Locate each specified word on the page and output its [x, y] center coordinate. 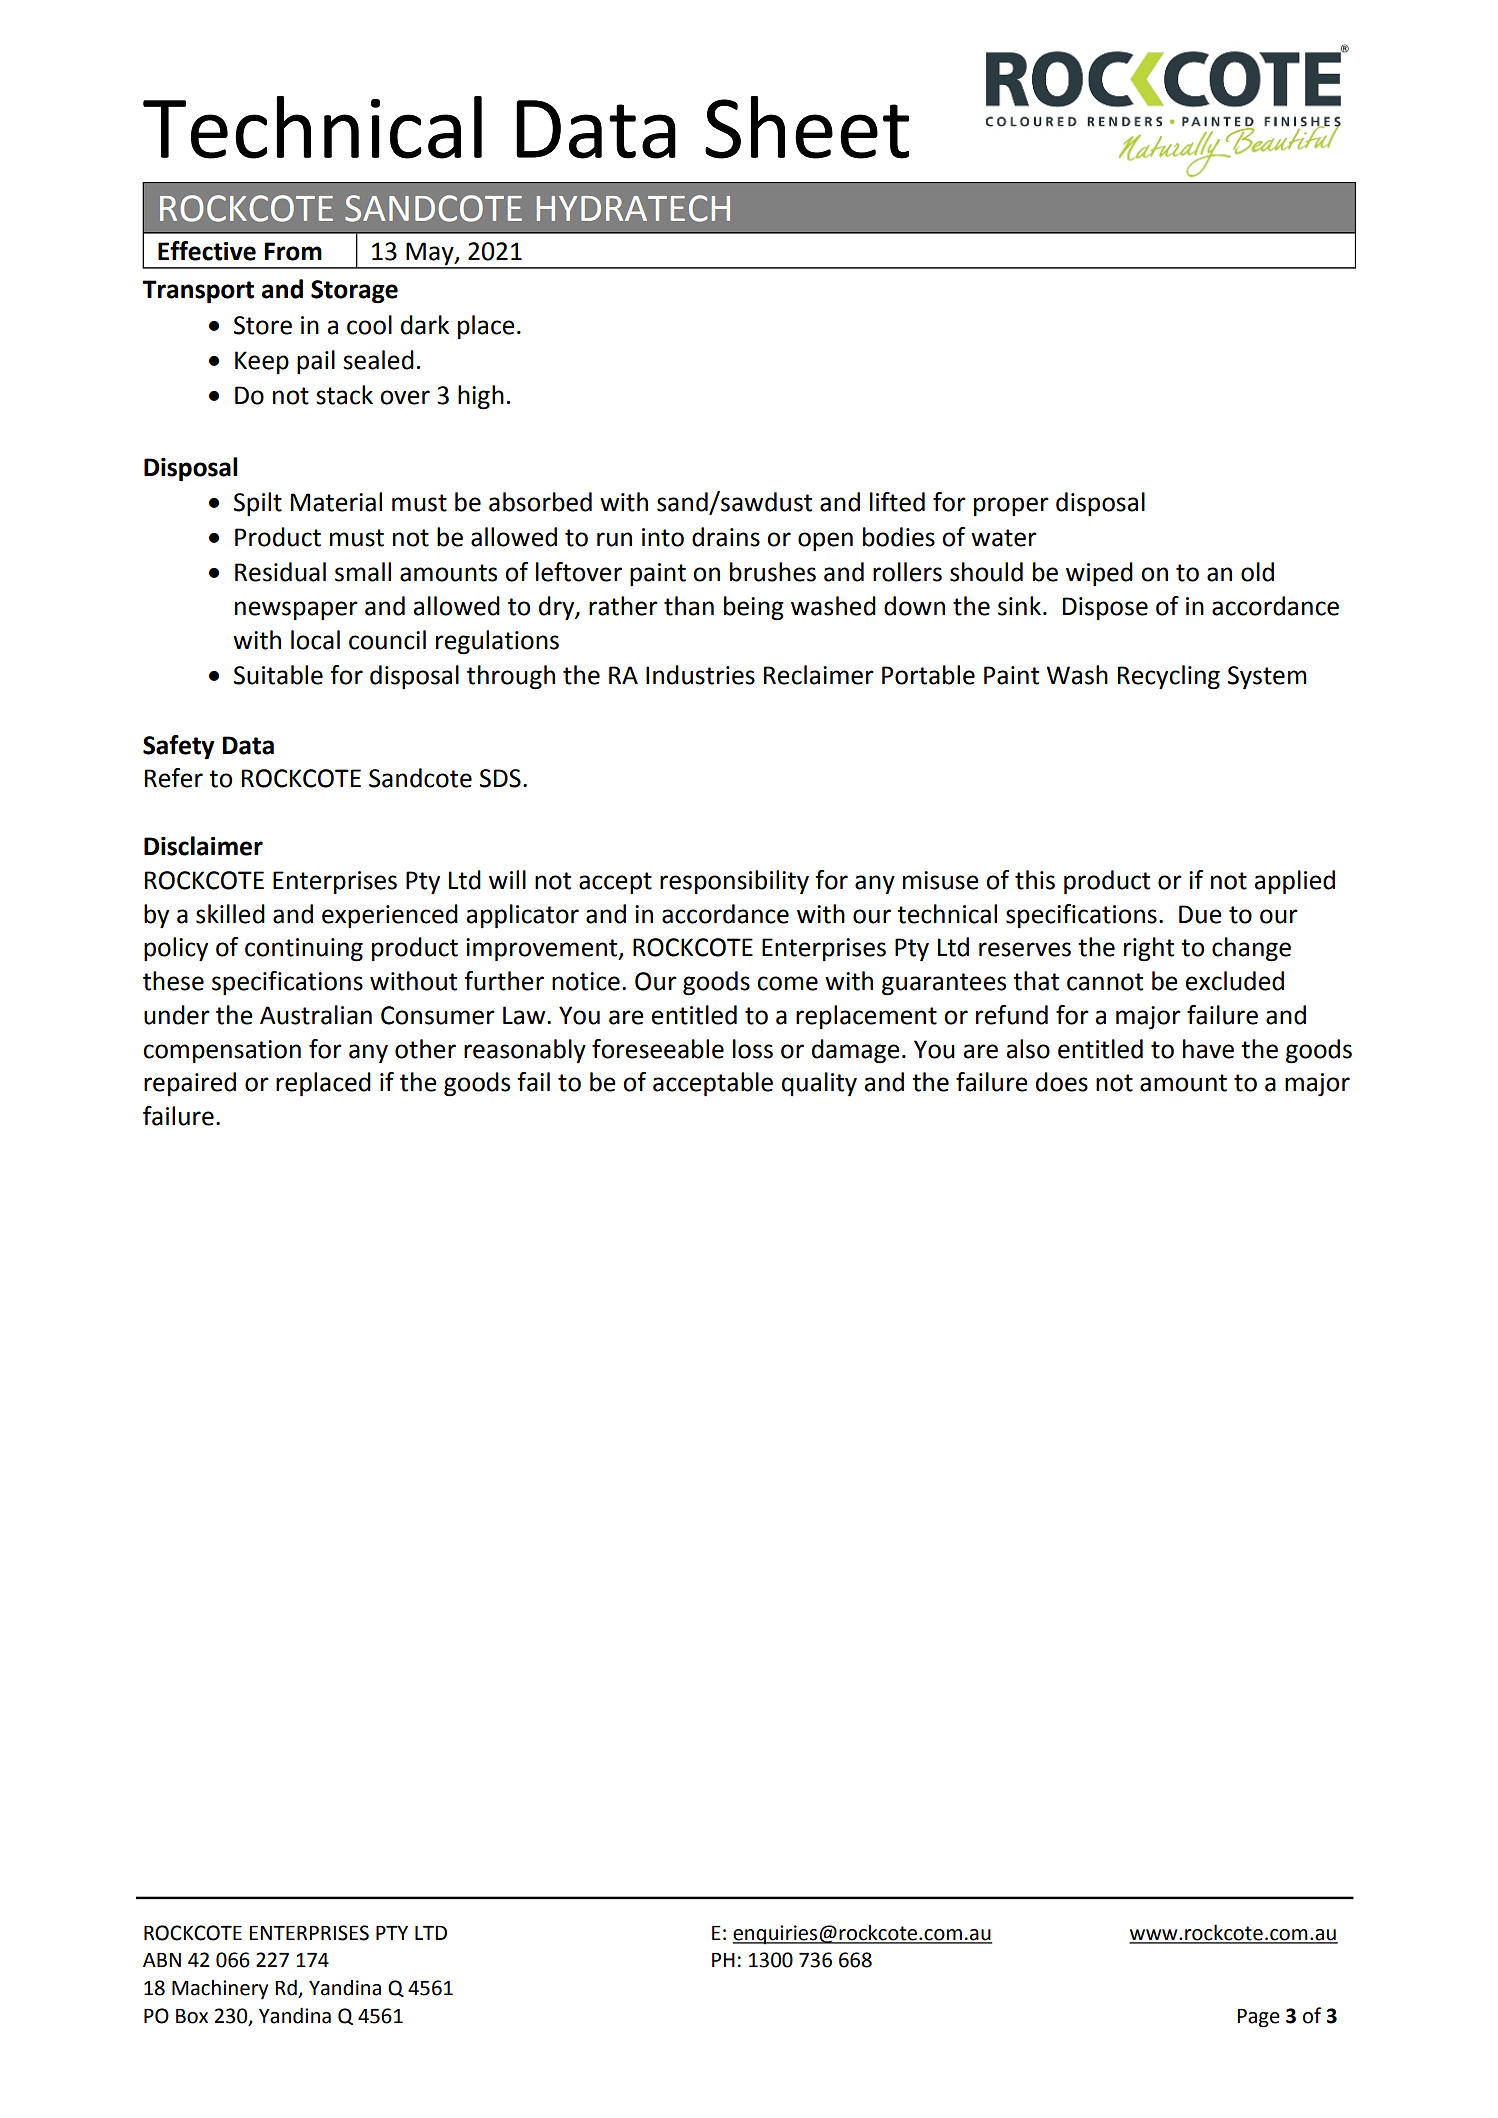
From [293, 251]
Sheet [807, 127]
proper [1011, 506]
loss [753, 1049]
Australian [316, 1015]
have [1208, 1049]
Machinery [220, 1990]
